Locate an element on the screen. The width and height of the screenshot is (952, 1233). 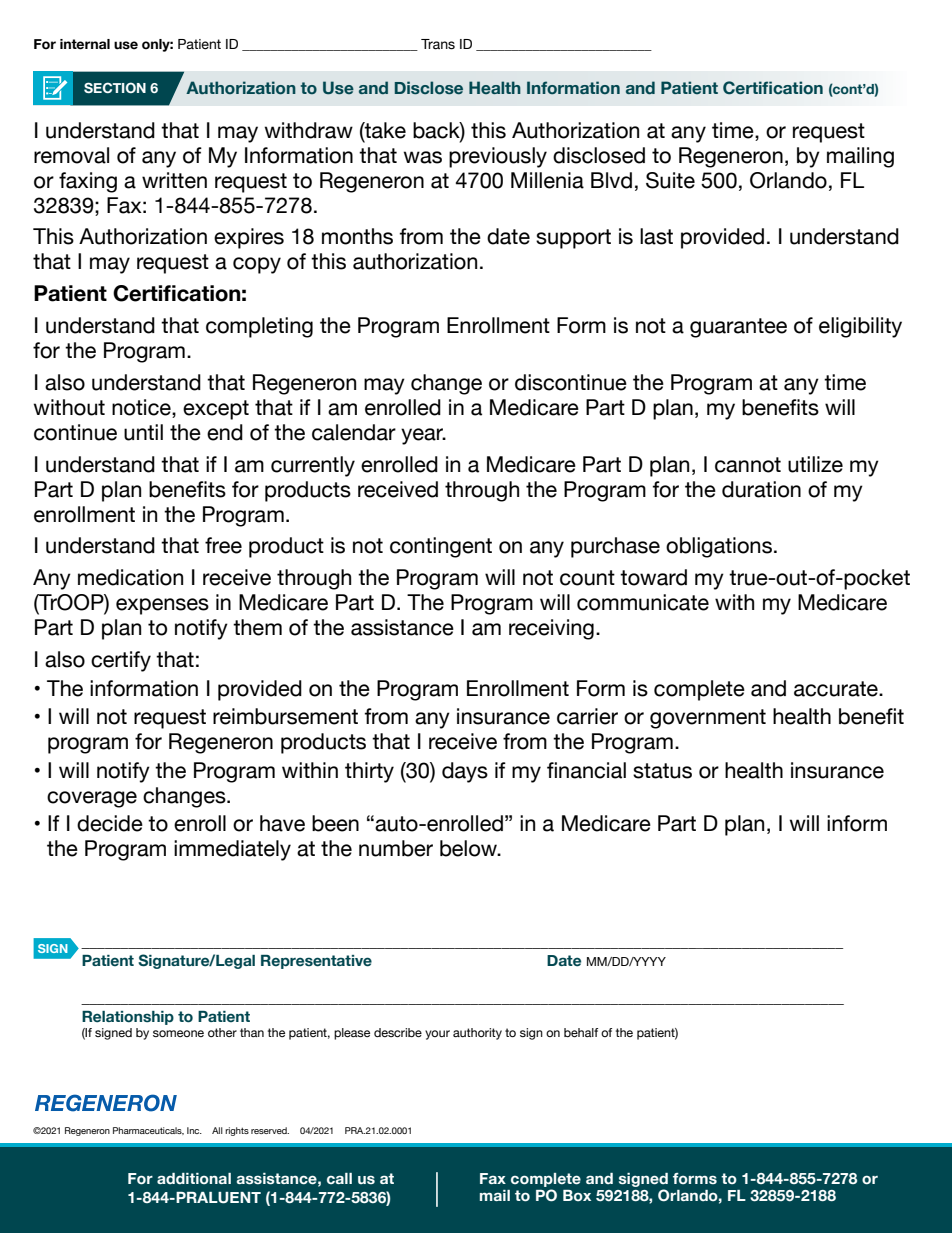
notice is located at coordinates (142, 408).
